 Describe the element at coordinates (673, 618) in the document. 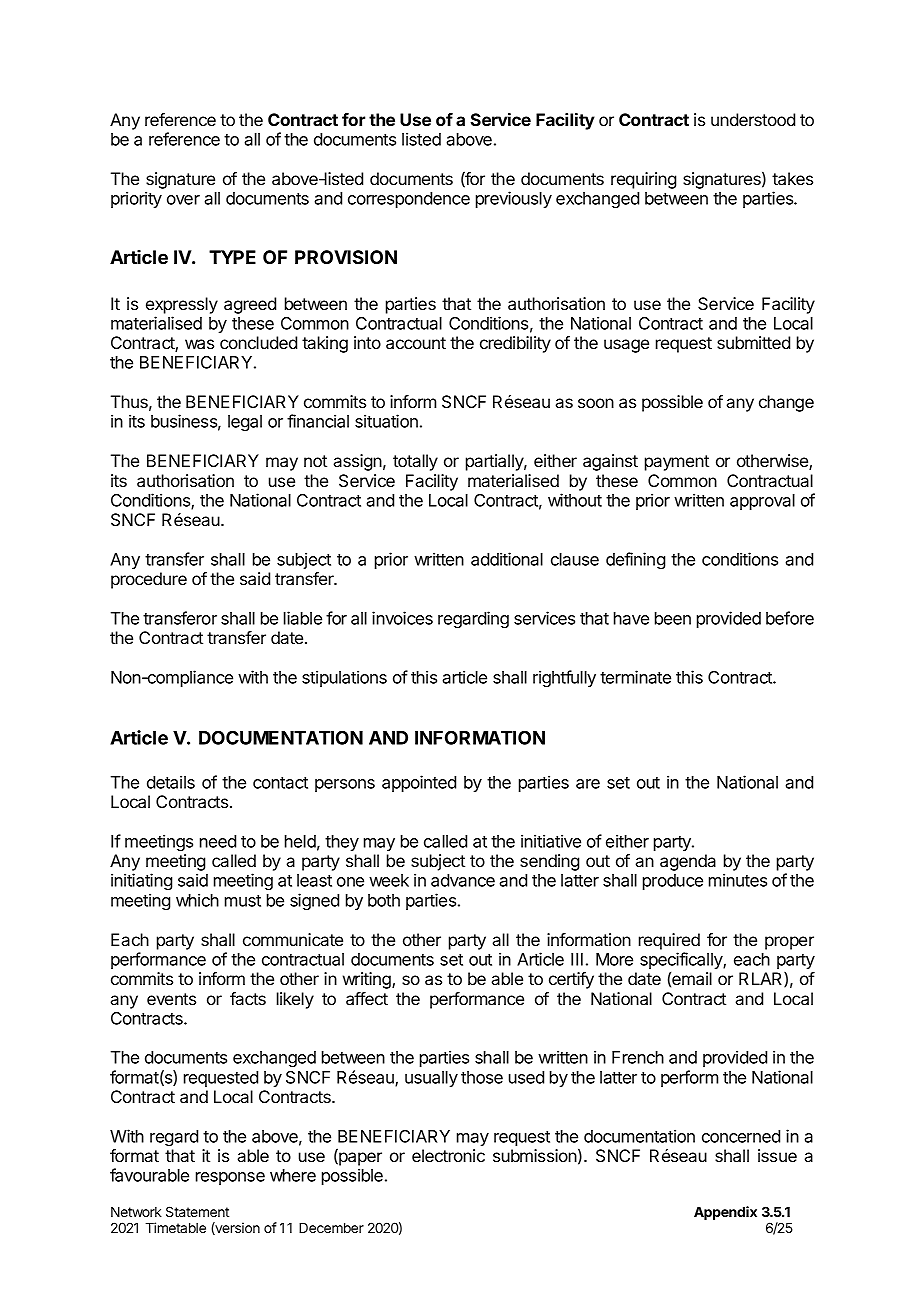

I see `been` at that location.
